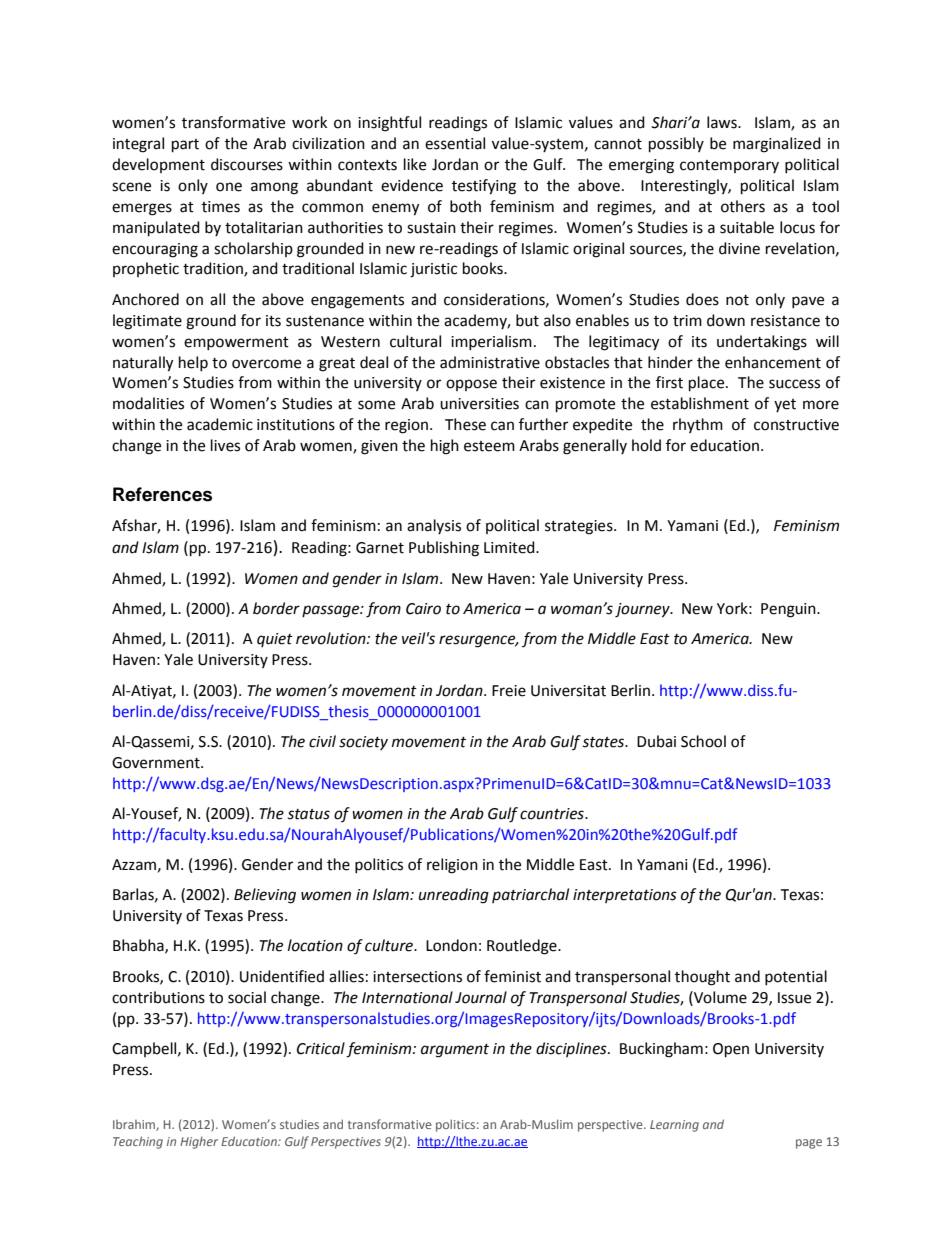  I want to click on Government, so click(157, 763).
